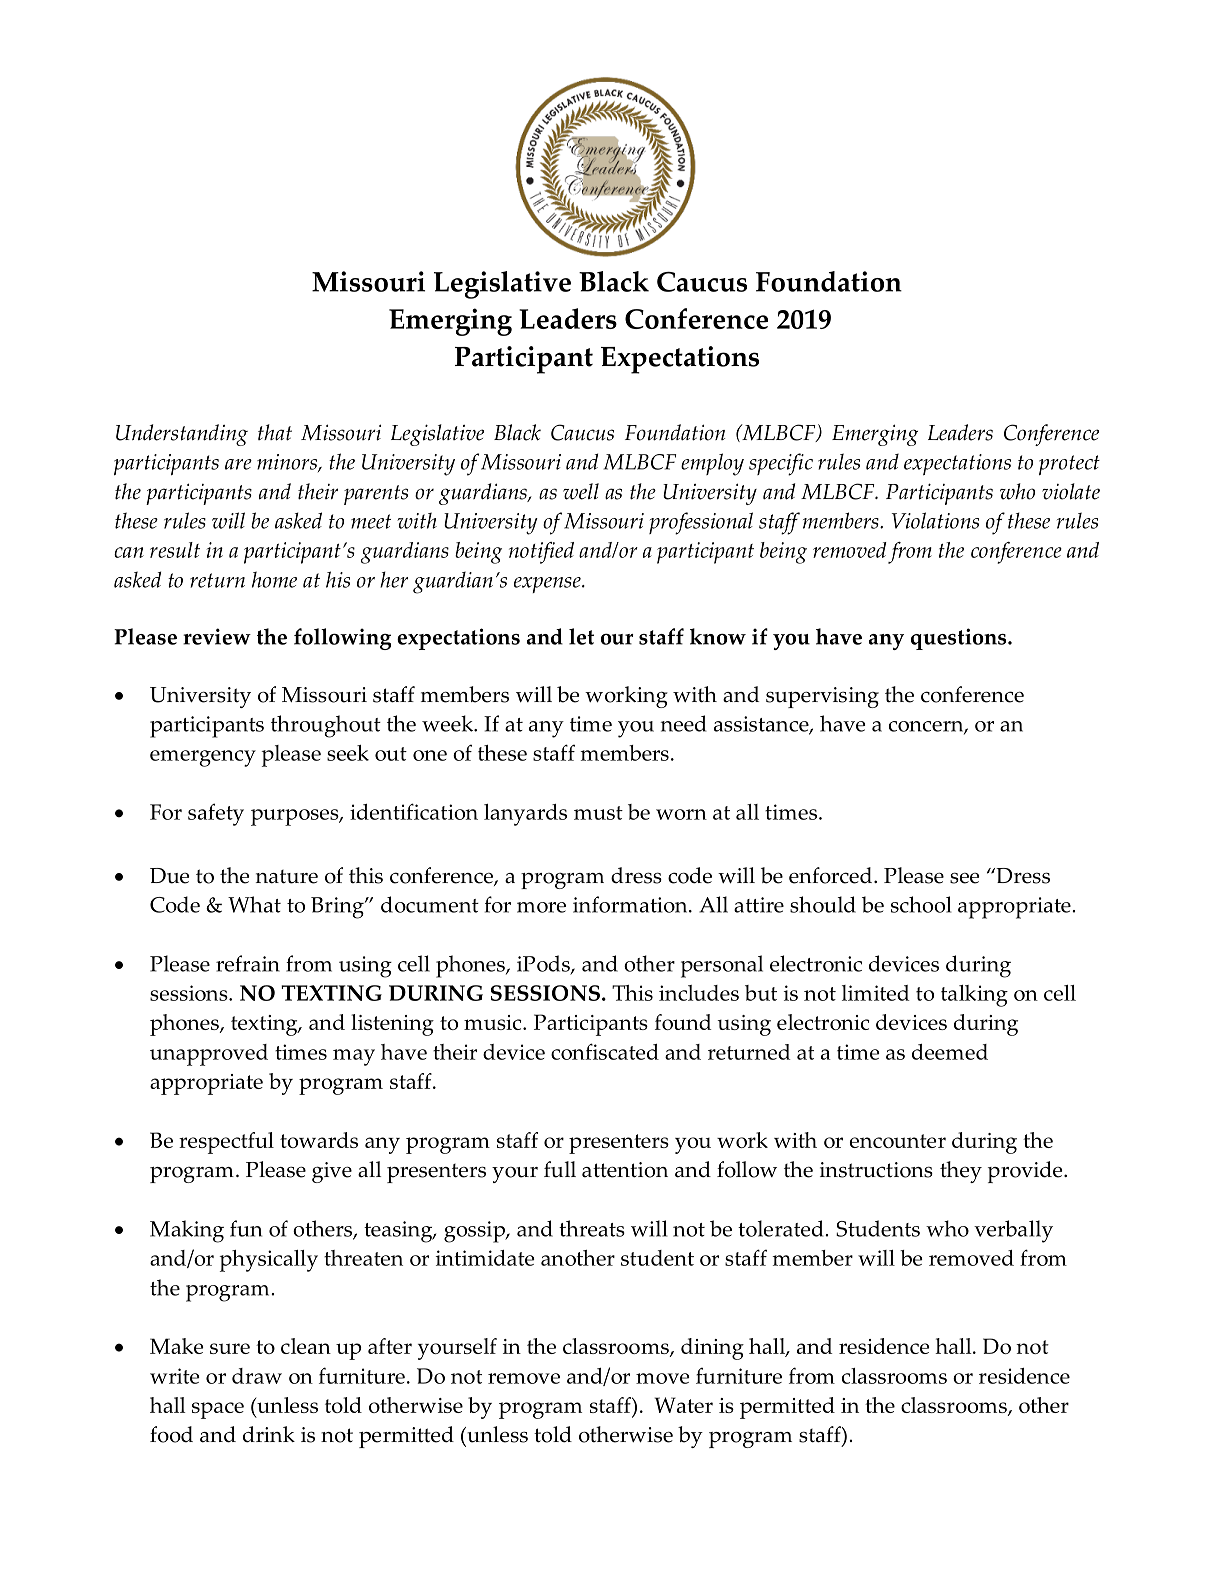 This document has height=1571, width=1214. What do you see at coordinates (960, 639) in the document?
I see `questions` at bounding box center [960, 639].
